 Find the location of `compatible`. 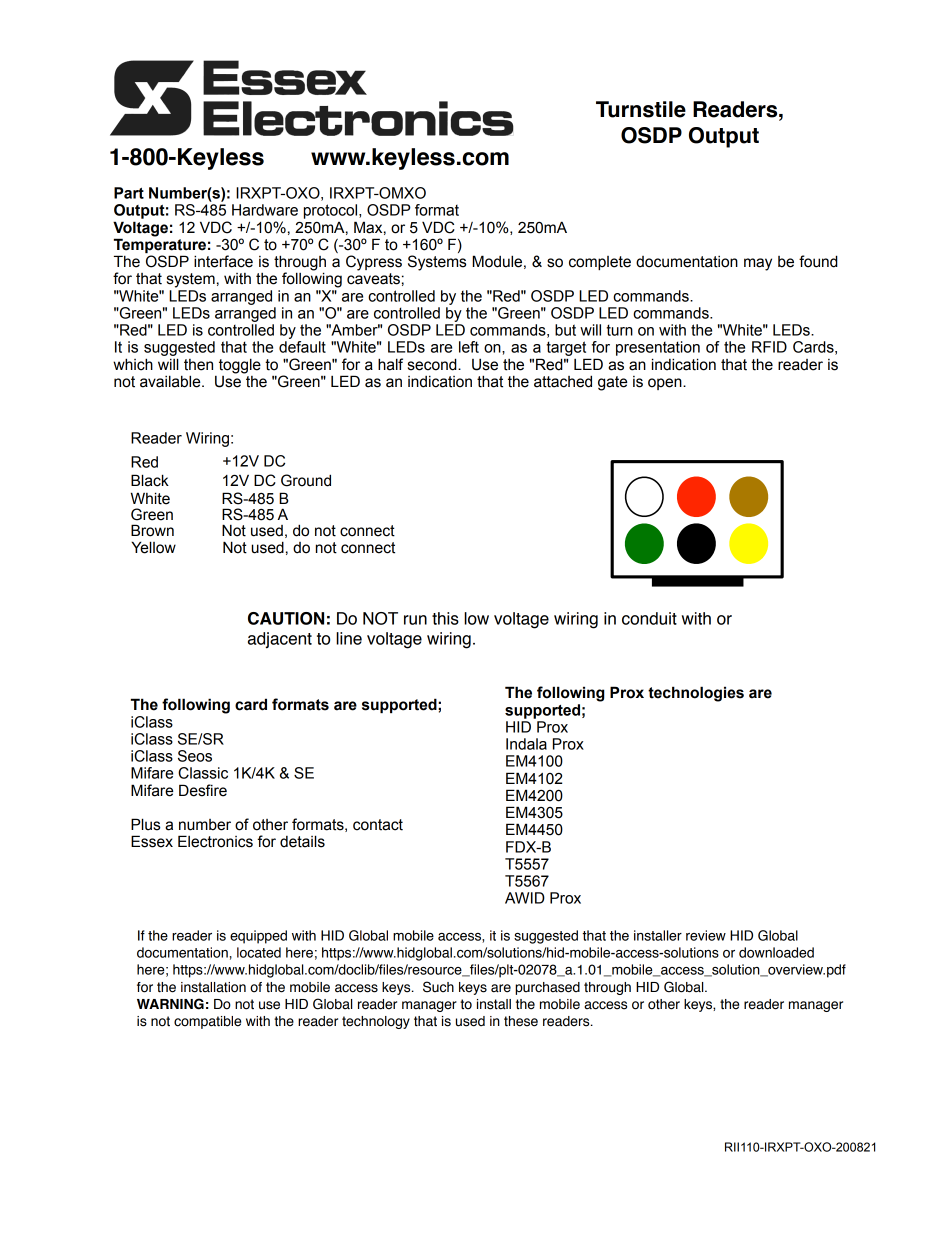

compatible is located at coordinates (207, 1022).
